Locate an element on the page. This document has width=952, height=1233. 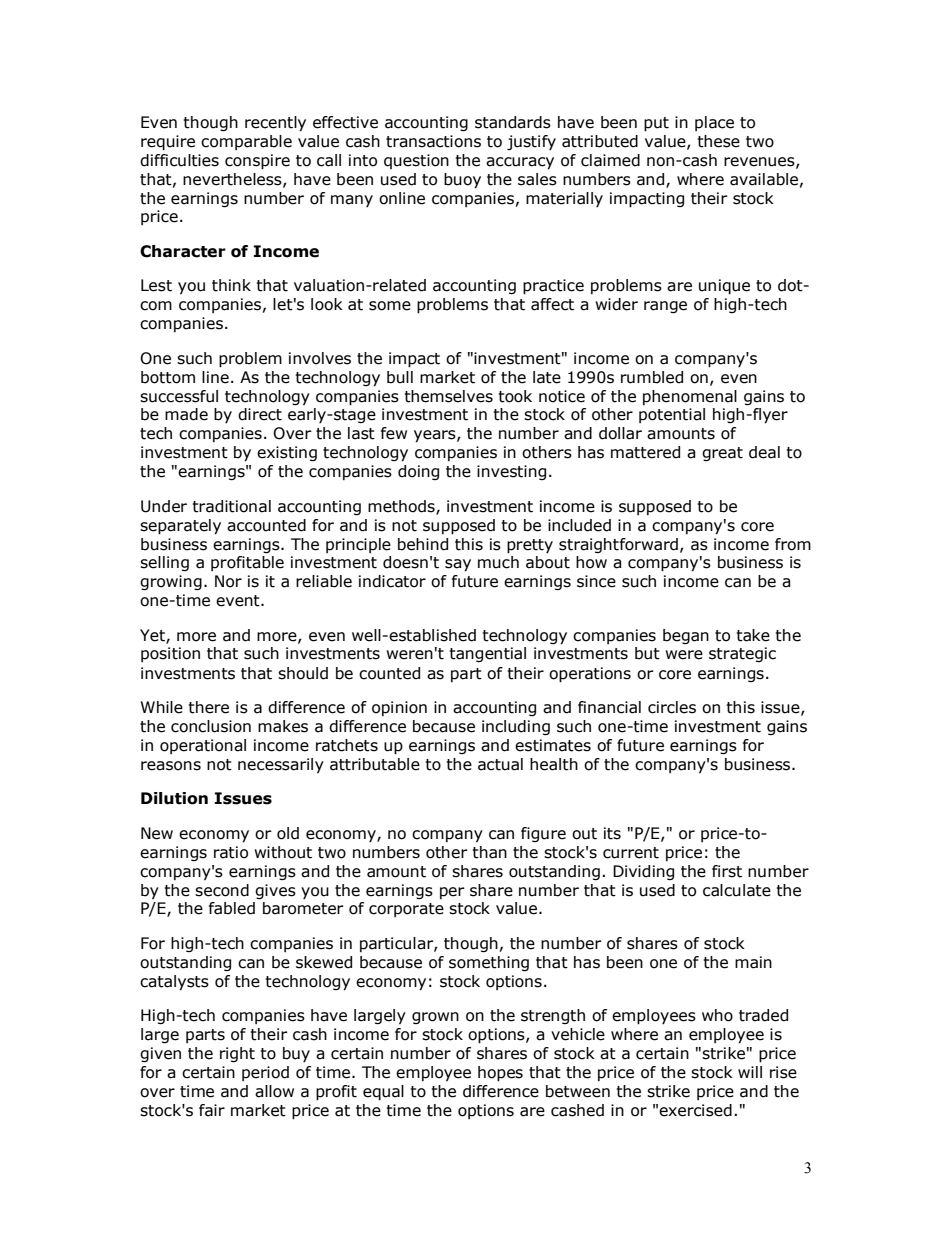
will is located at coordinates (750, 1072).
